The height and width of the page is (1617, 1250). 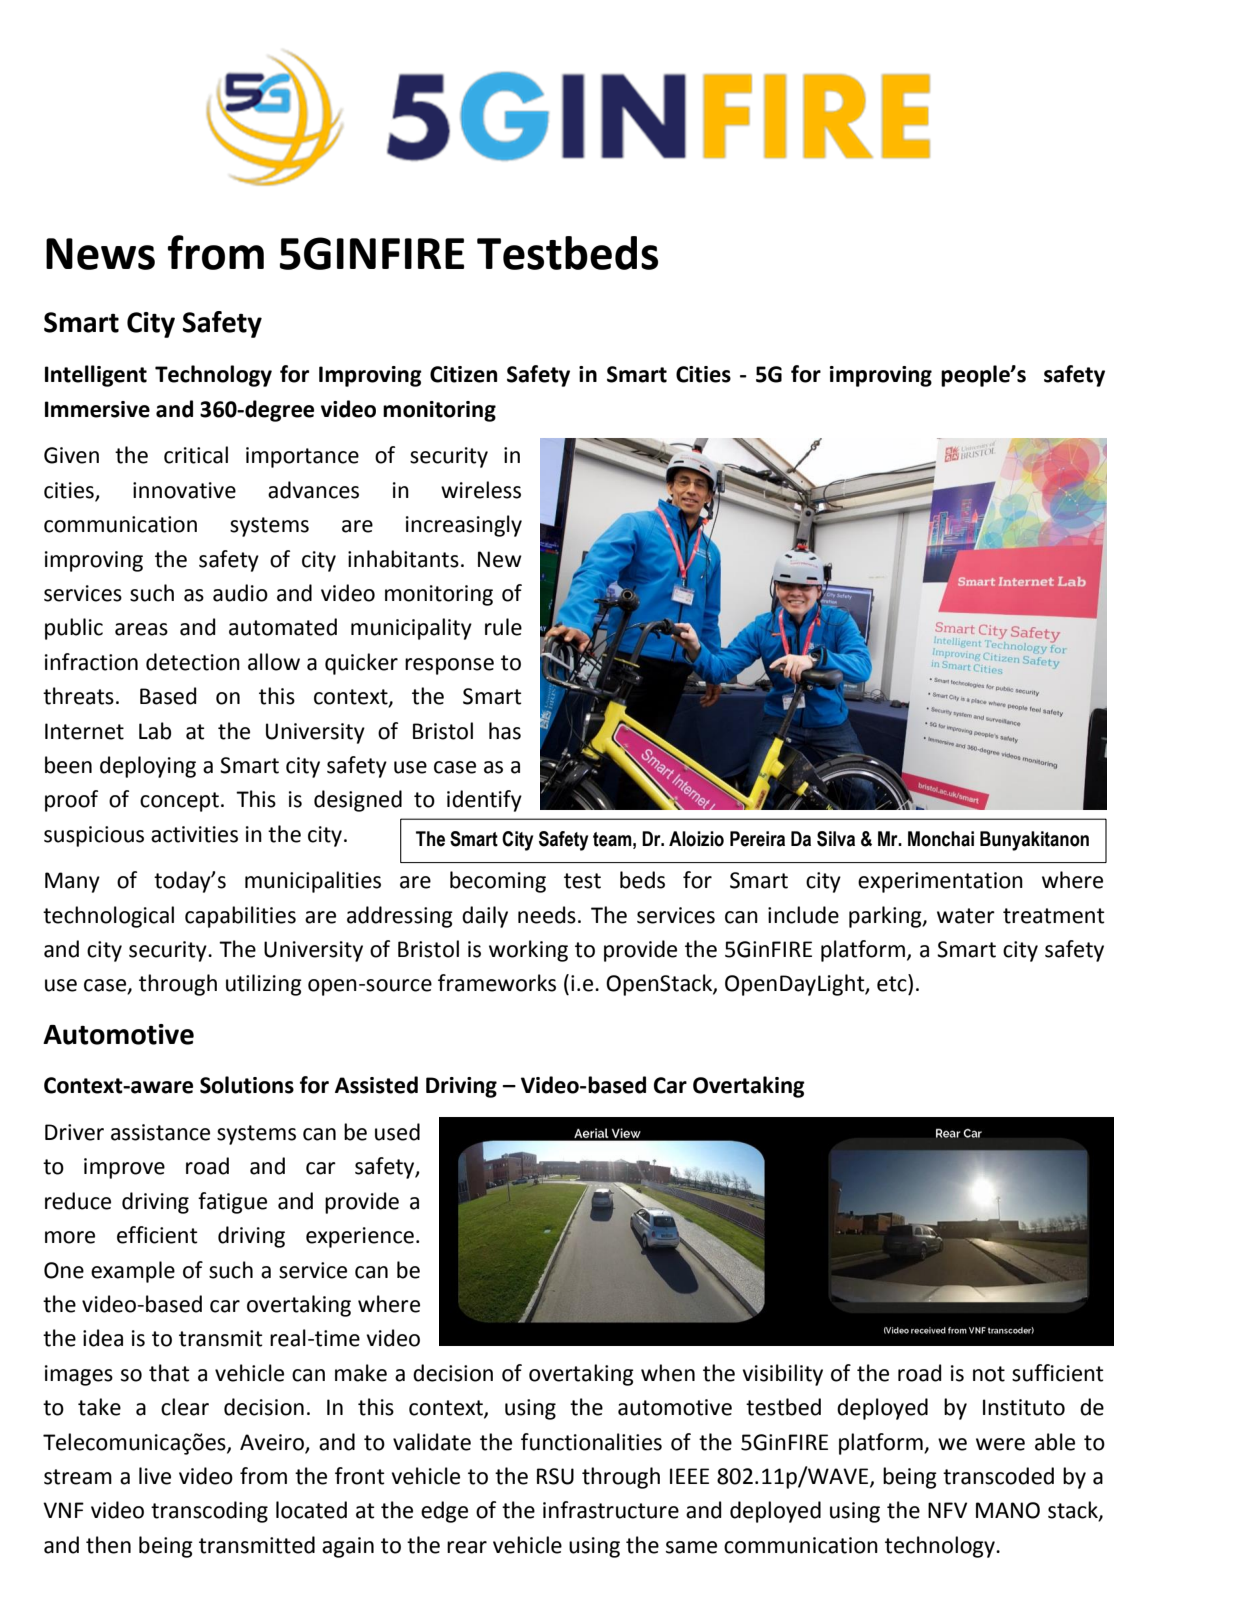 What do you see at coordinates (940, 882) in the page?
I see `experimentation` at bounding box center [940, 882].
